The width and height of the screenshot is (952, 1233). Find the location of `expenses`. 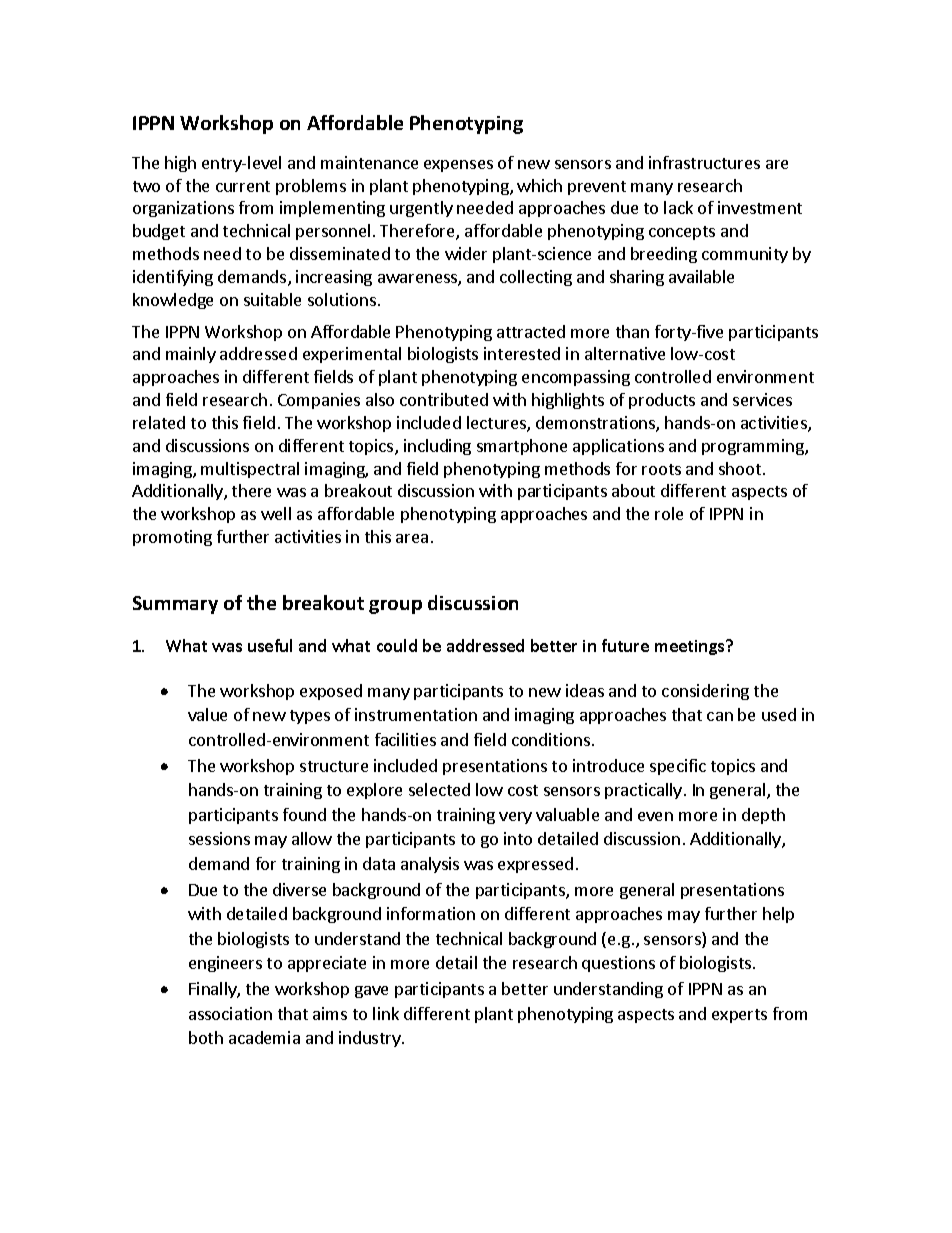

expenses is located at coordinates (458, 166).
